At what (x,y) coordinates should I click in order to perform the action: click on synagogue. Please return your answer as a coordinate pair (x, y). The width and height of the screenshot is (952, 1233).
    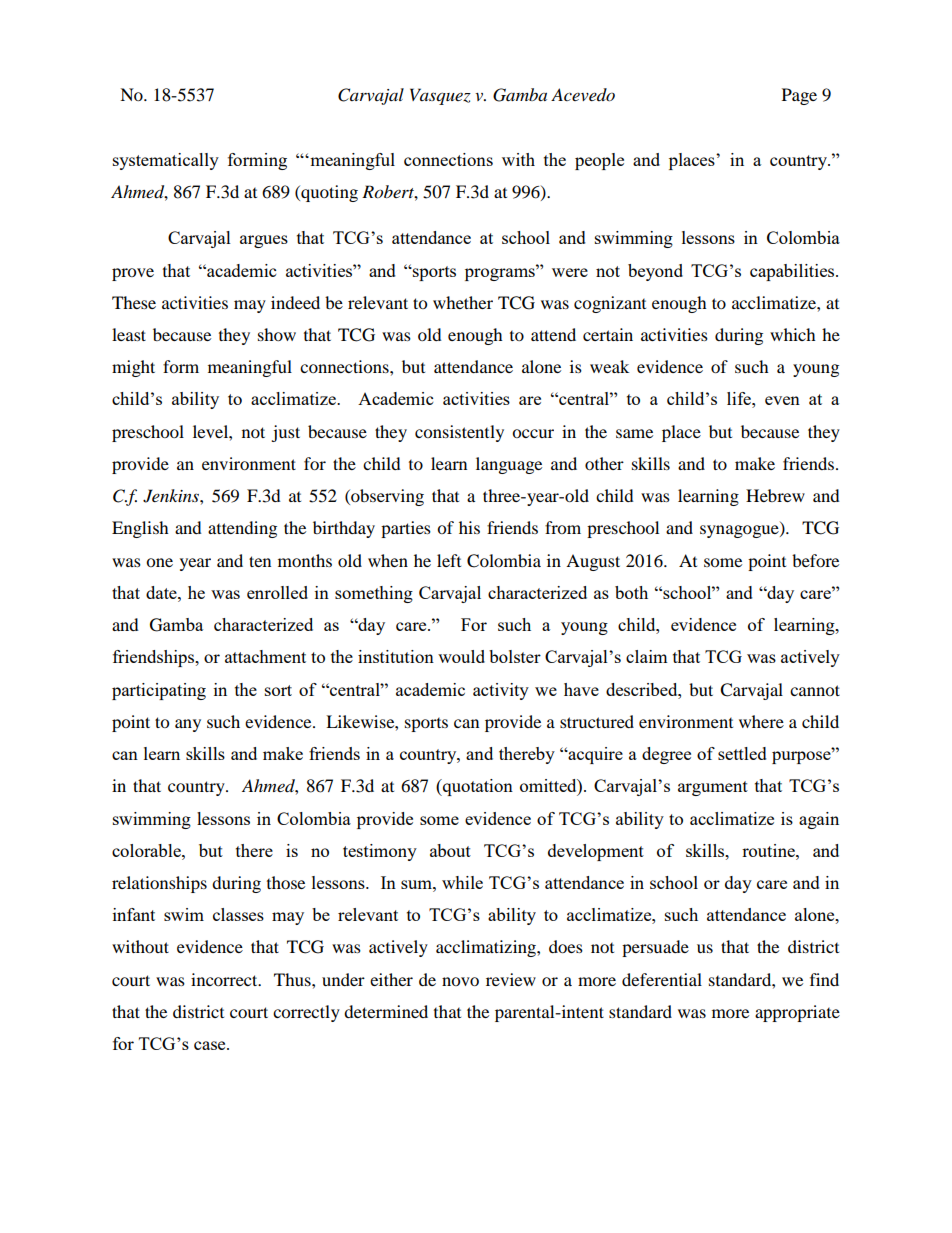
    Looking at the image, I should click on (740, 531).
